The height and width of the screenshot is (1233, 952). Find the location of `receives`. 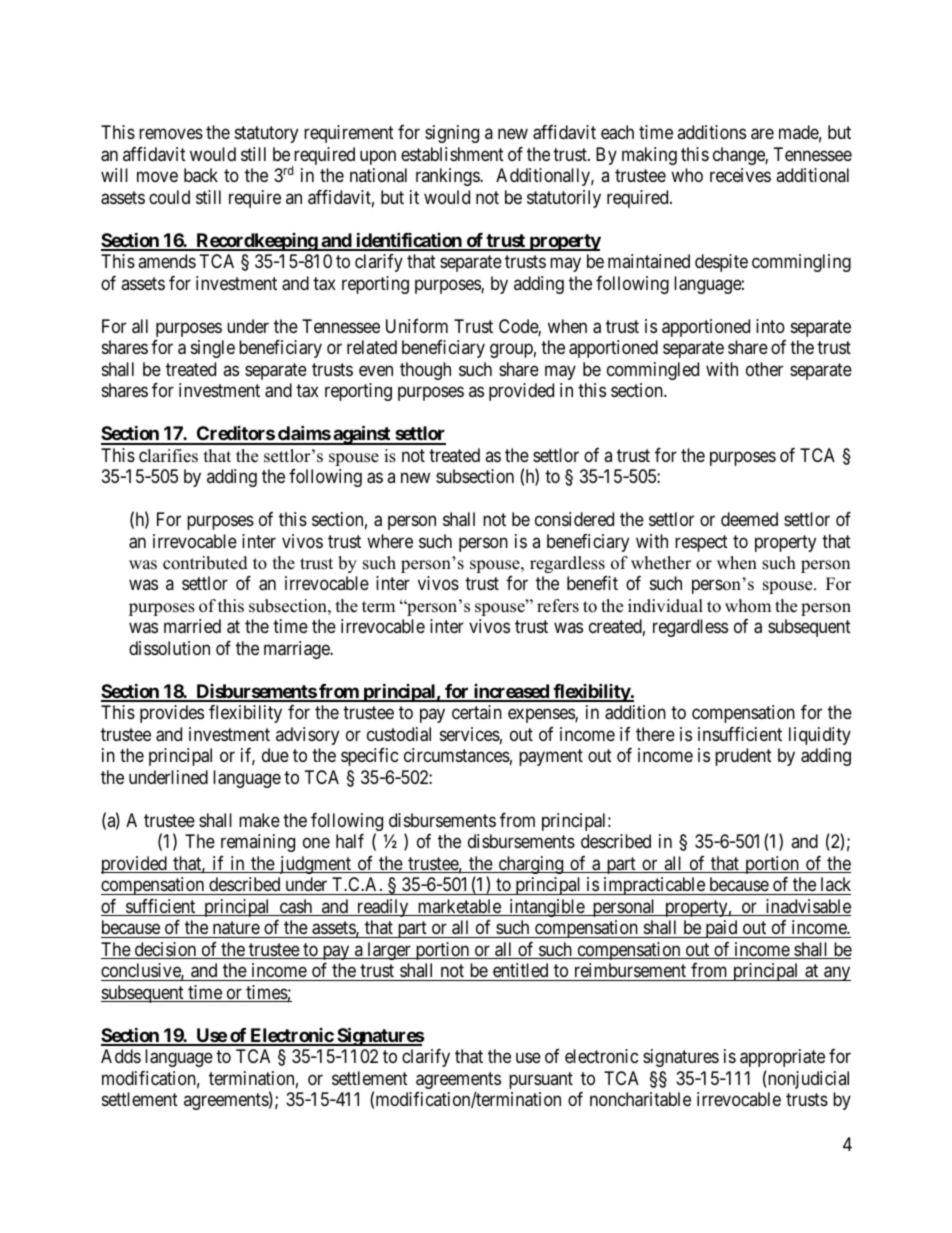

receives is located at coordinates (740, 175).
